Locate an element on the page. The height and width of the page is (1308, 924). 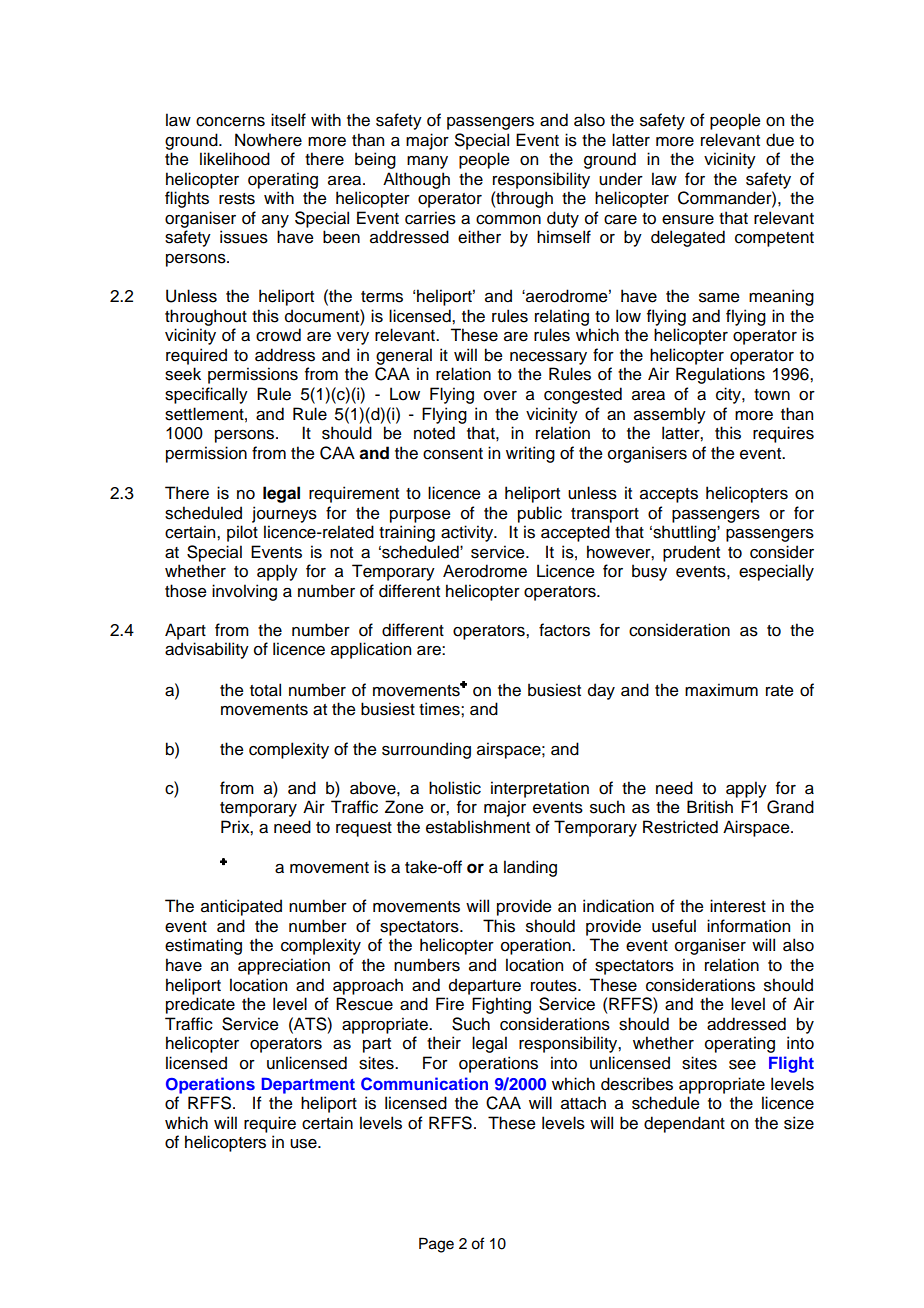
city is located at coordinates (729, 395).
